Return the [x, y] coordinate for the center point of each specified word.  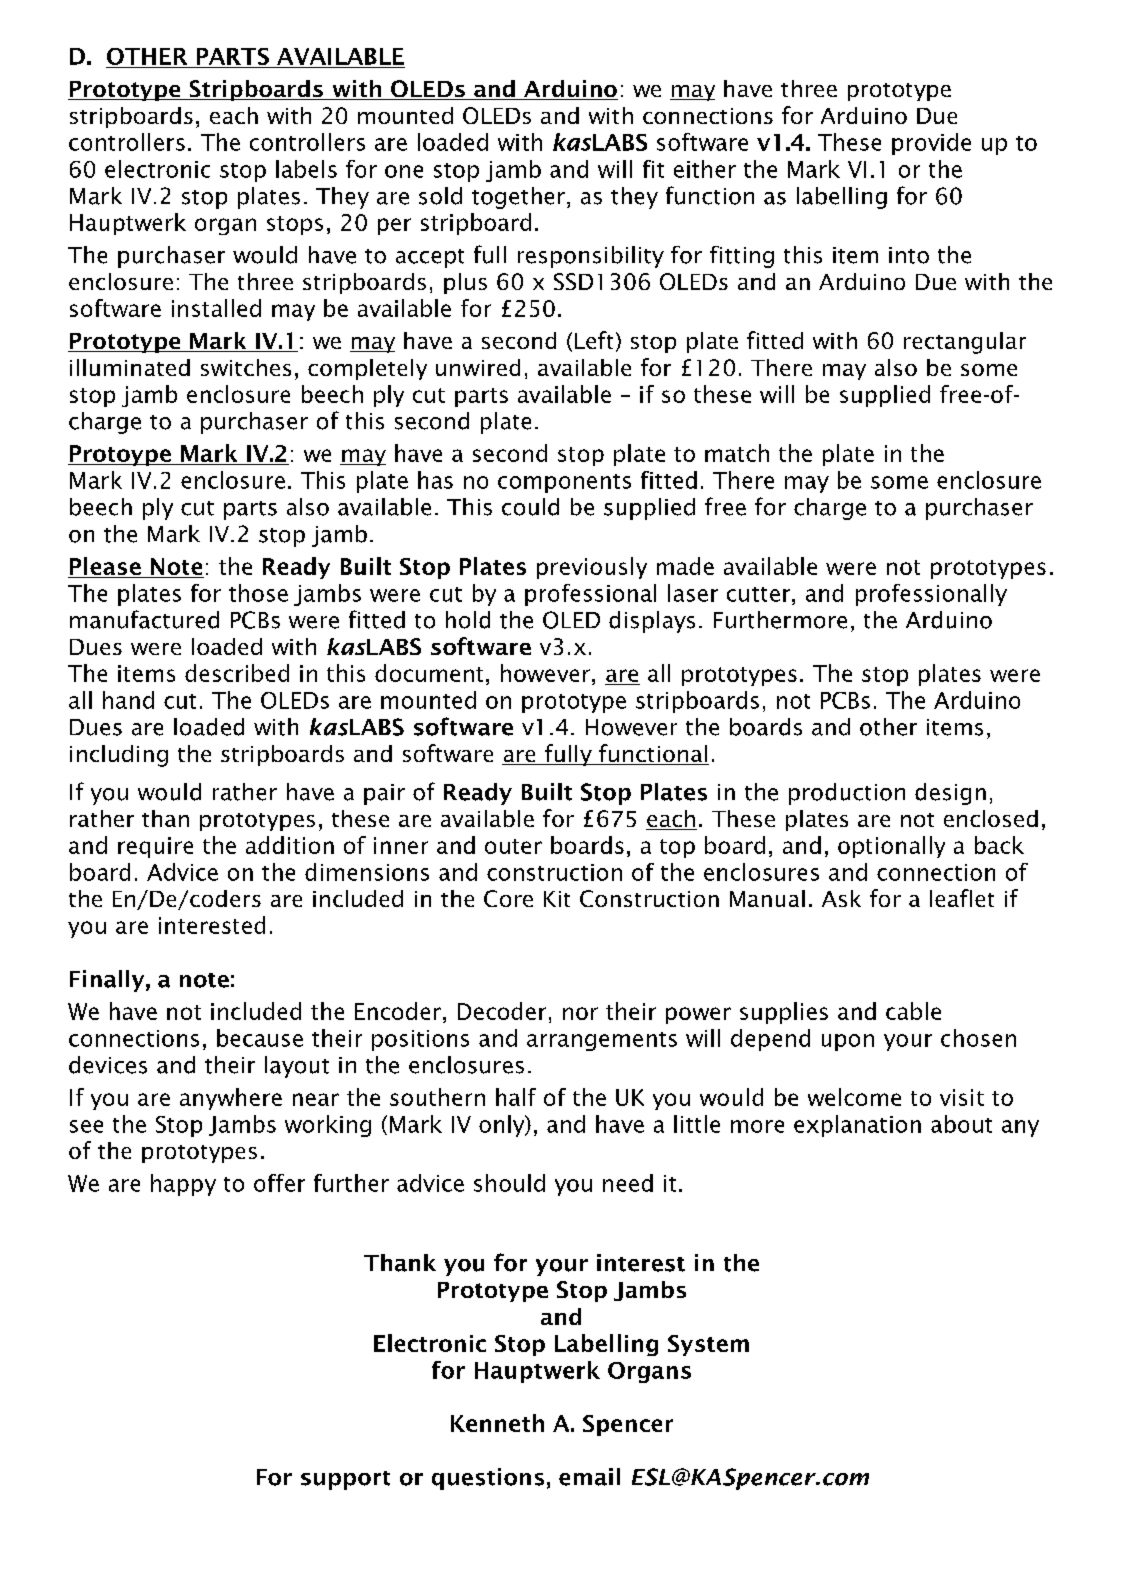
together [518, 198]
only [503, 1126]
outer [513, 846]
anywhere [231, 1099]
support [345, 1480]
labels [306, 169]
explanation [857, 1126]
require [155, 847]
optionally [891, 847]
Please [105, 566]
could [530, 507]
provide [931, 144]
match [737, 453]
